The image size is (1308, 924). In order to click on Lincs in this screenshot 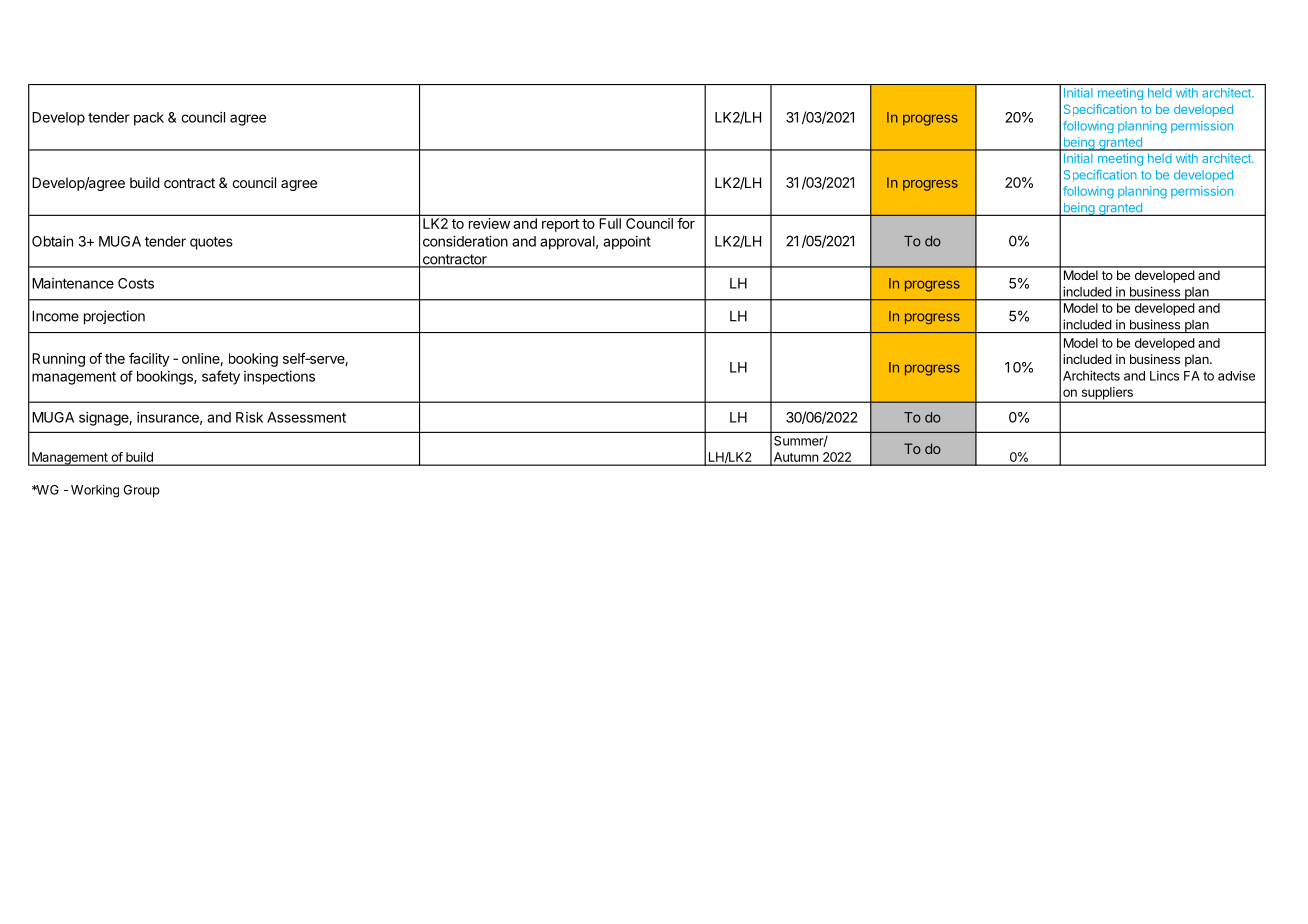, I will do `click(1164, 376)`.
